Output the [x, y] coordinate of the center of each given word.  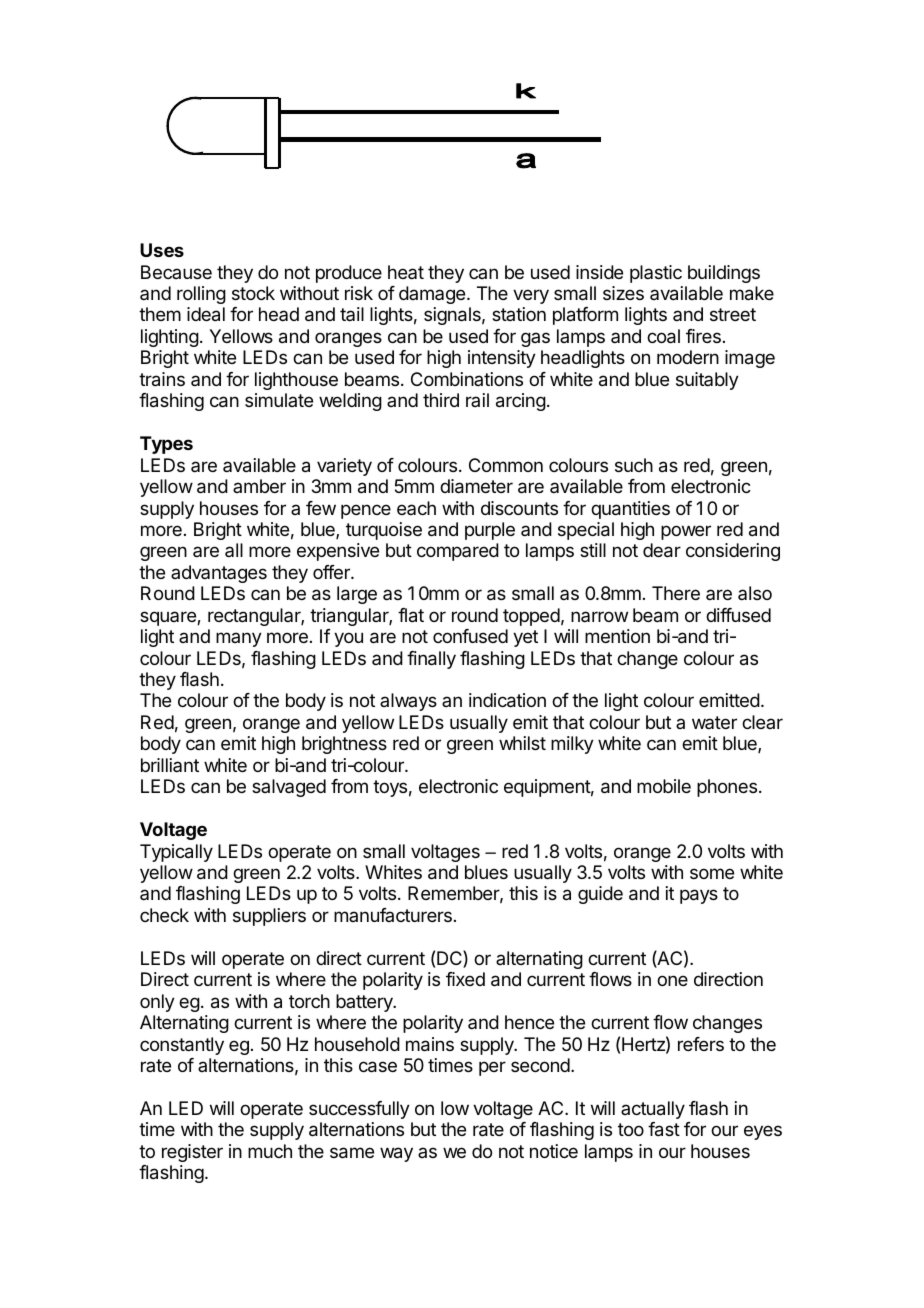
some [712, 873]
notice [554, 1151]
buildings [724, 274]
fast [664, 1129]
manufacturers [393, 915]
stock [253, 293]
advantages [219, 574]
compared [458, 552]
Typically [176, 853]
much [270, 1151]
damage [432, 295]
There [676, 593]
